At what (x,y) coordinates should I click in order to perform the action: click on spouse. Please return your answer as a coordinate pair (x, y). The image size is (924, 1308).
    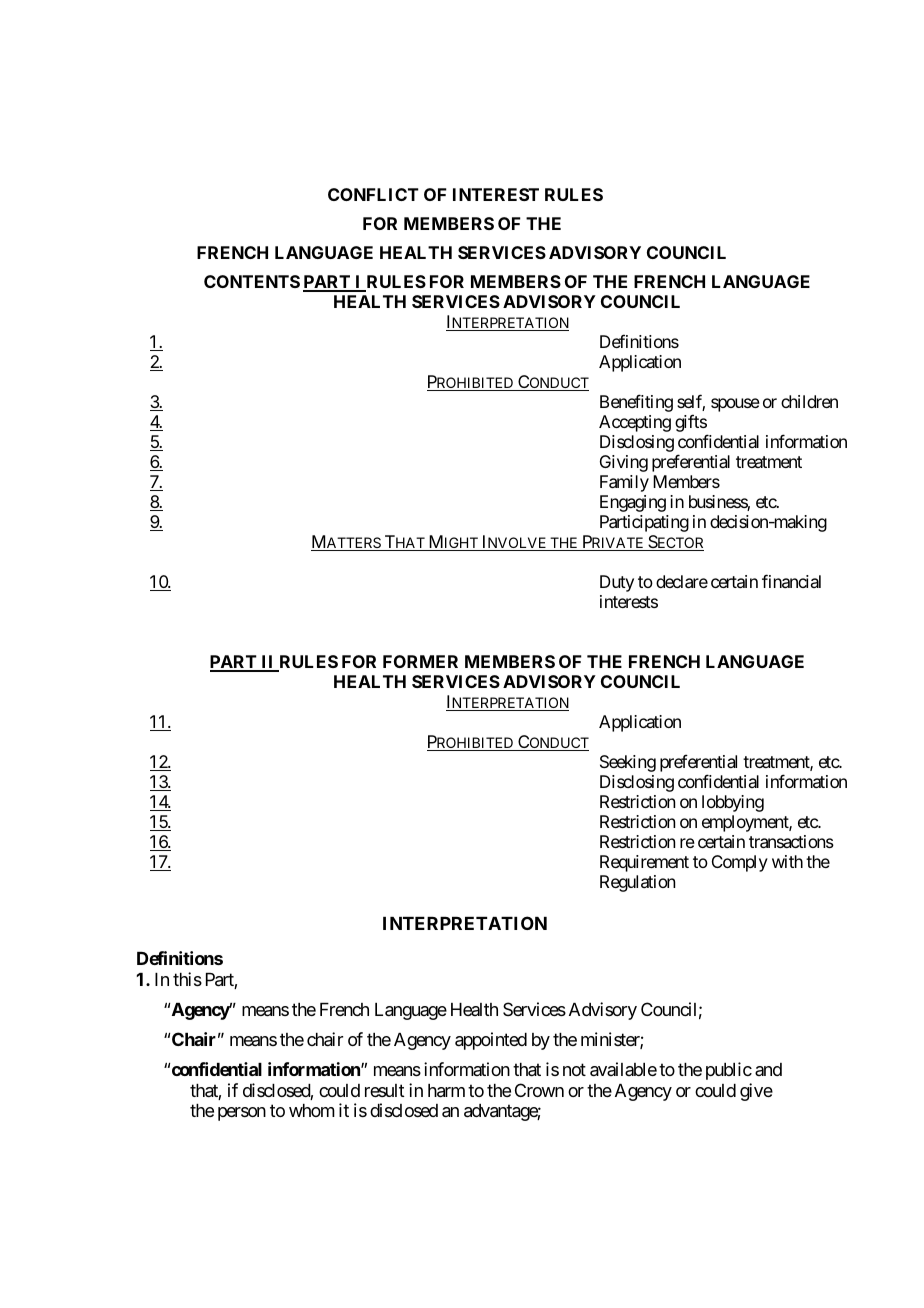
    Looking at the image, I should click on (735, 405).
